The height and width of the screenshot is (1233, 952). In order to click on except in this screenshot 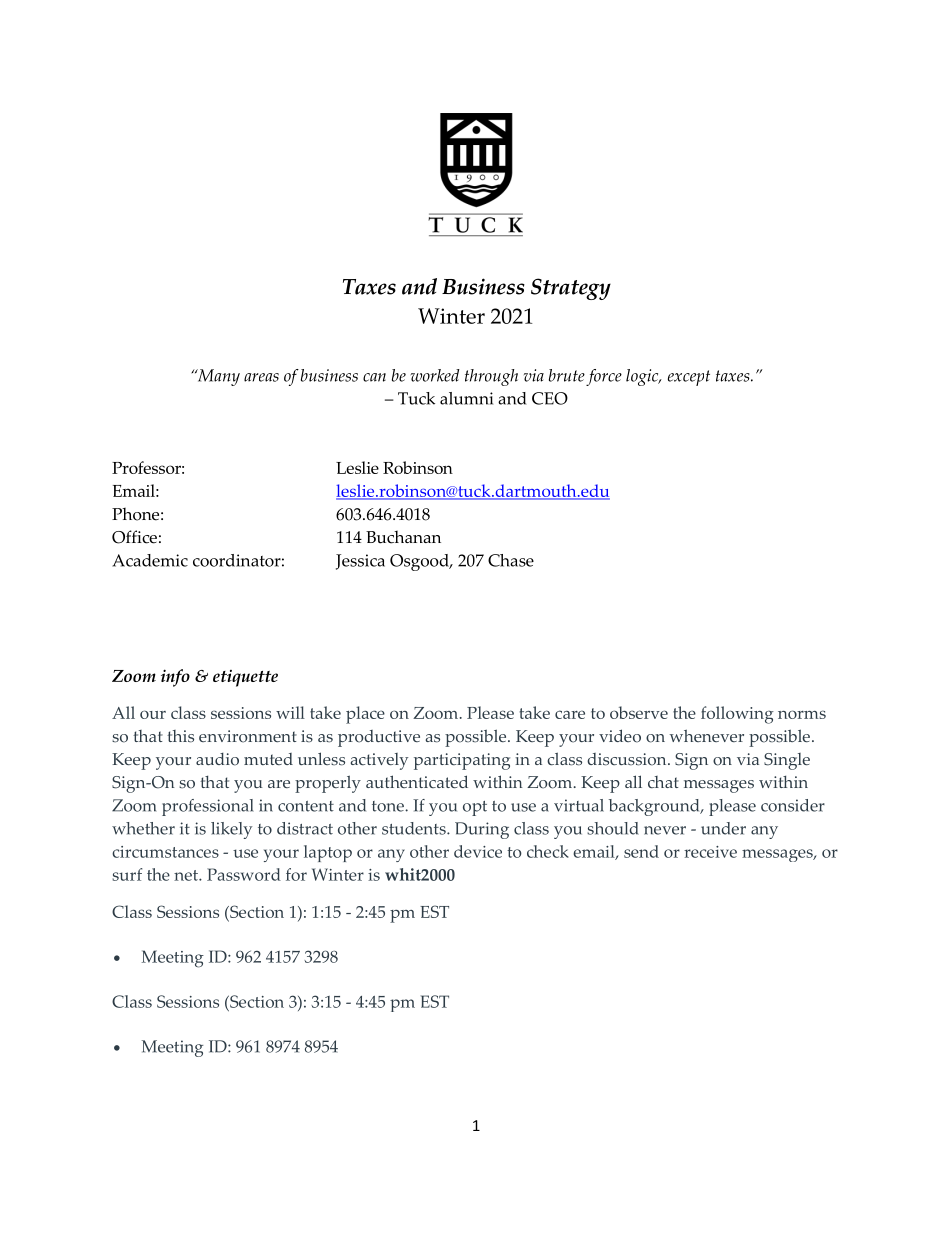, I will do `click(689, 378)`.
